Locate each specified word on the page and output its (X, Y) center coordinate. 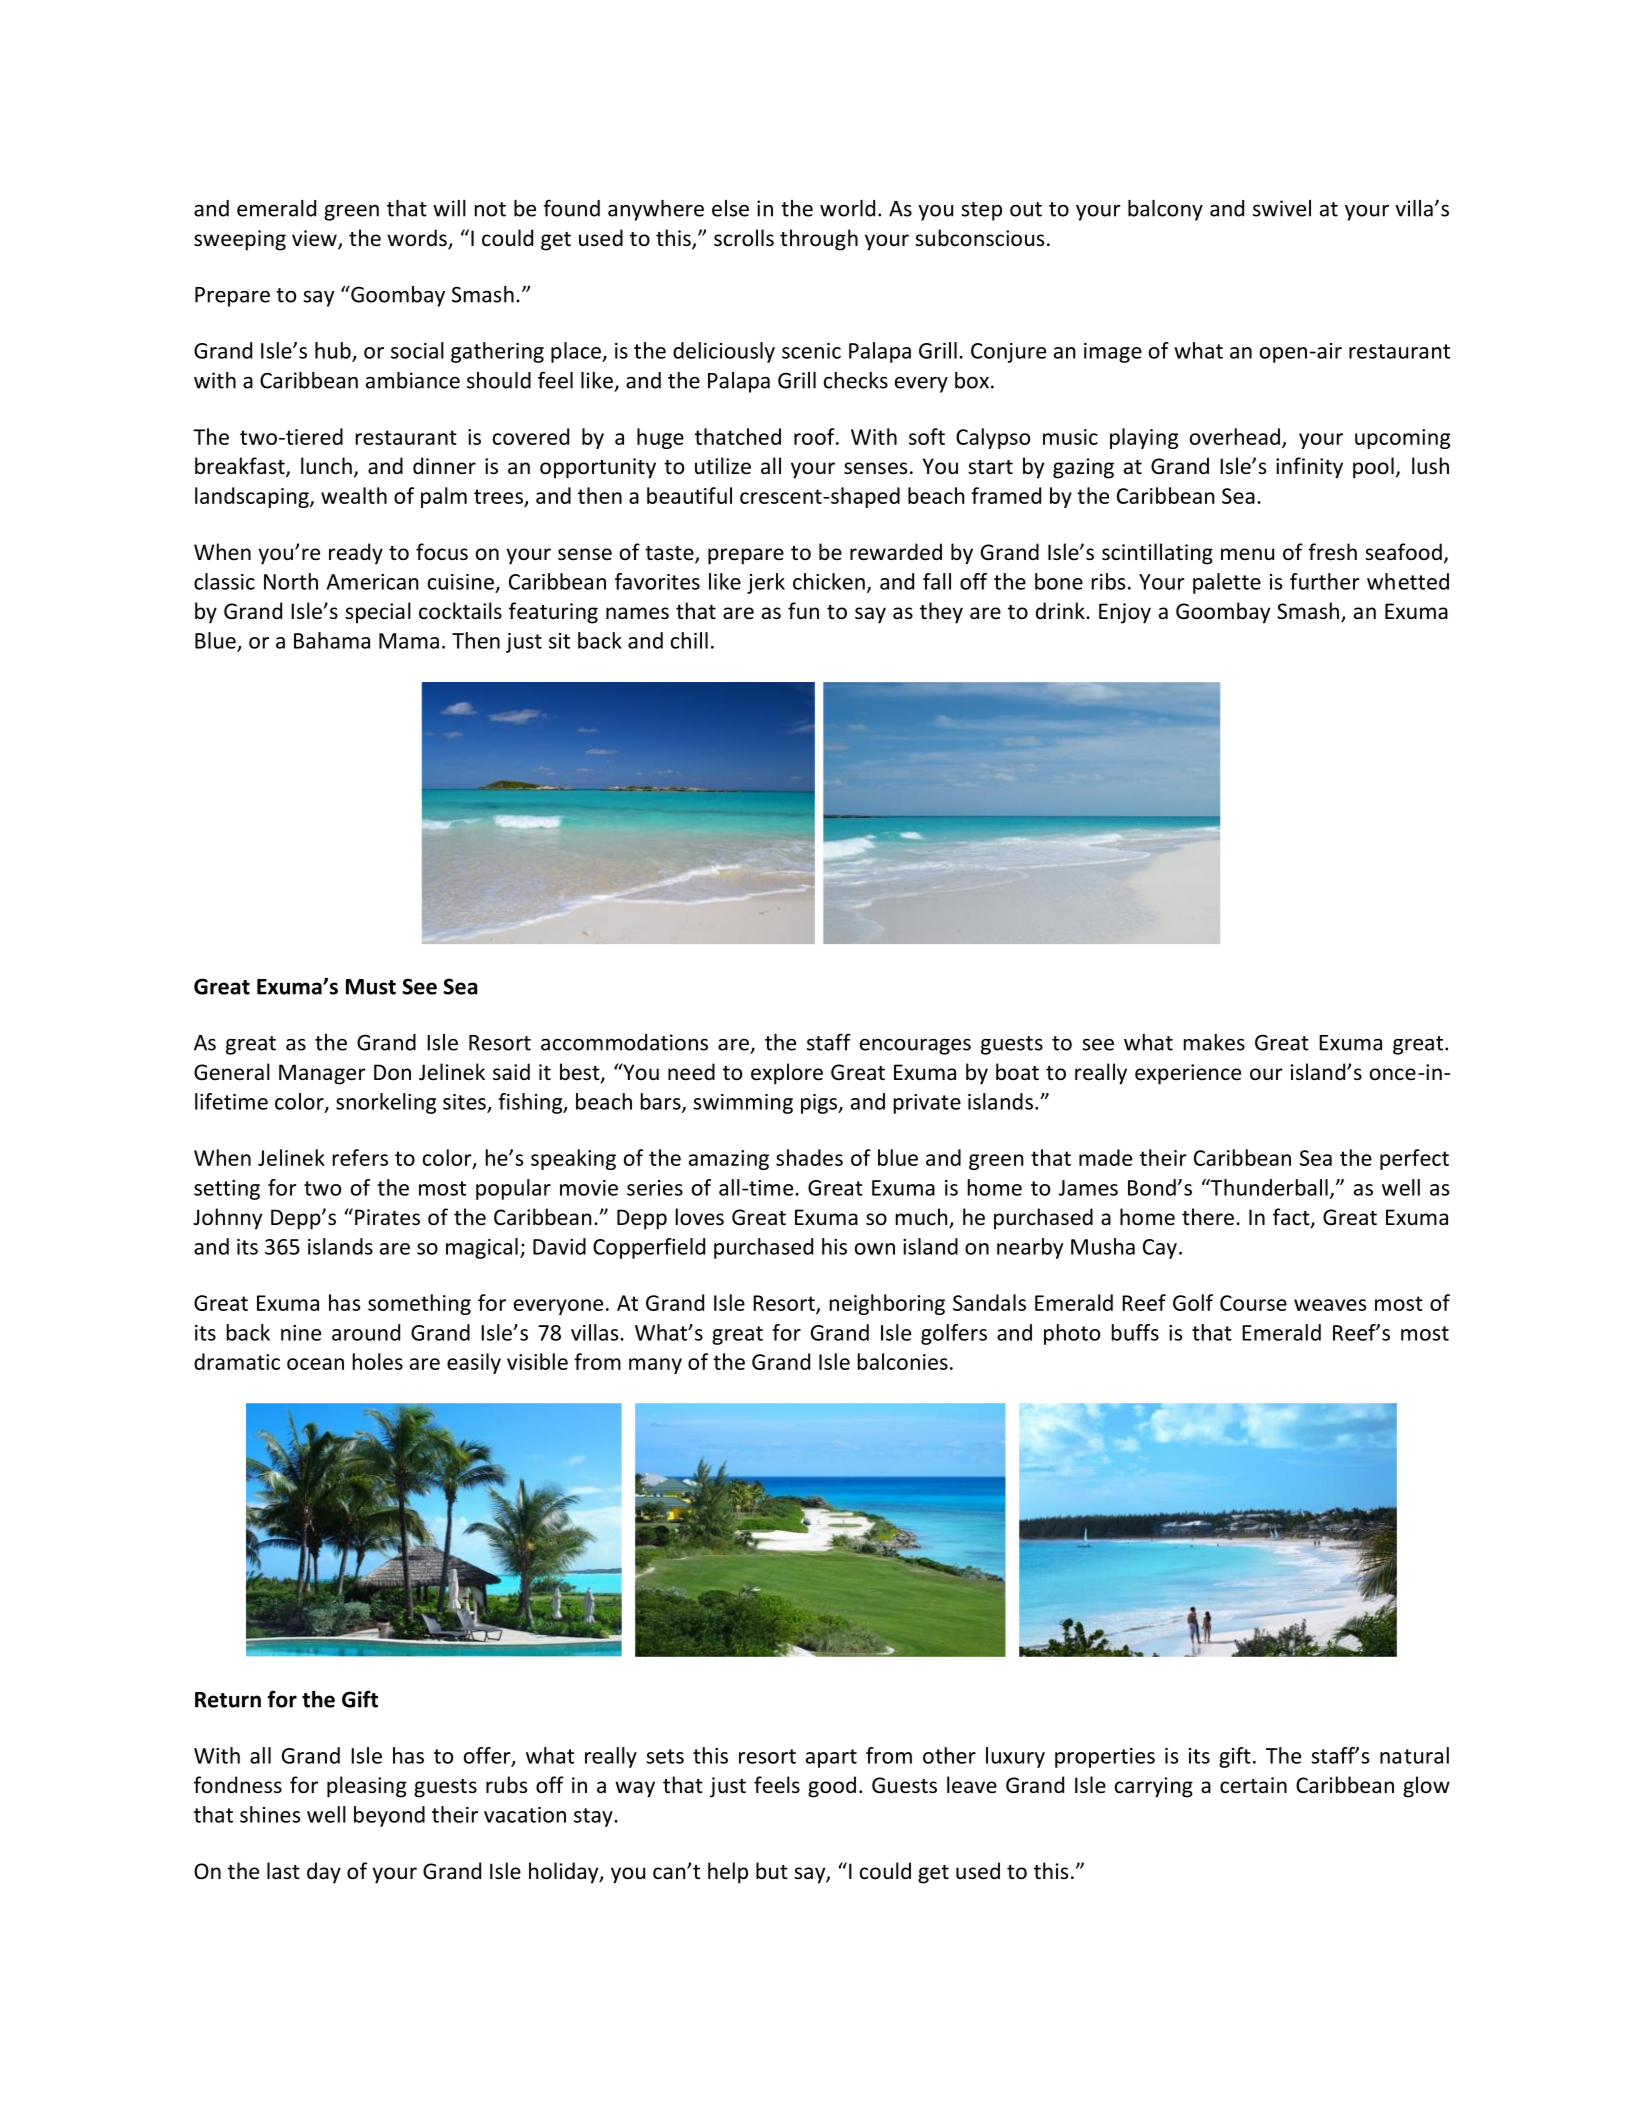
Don (392, 1072)
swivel (1282, 208)
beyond (389, 1816)
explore (787, 1074)
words (418, 239)
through (819, 240)
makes (1214, 1042)
